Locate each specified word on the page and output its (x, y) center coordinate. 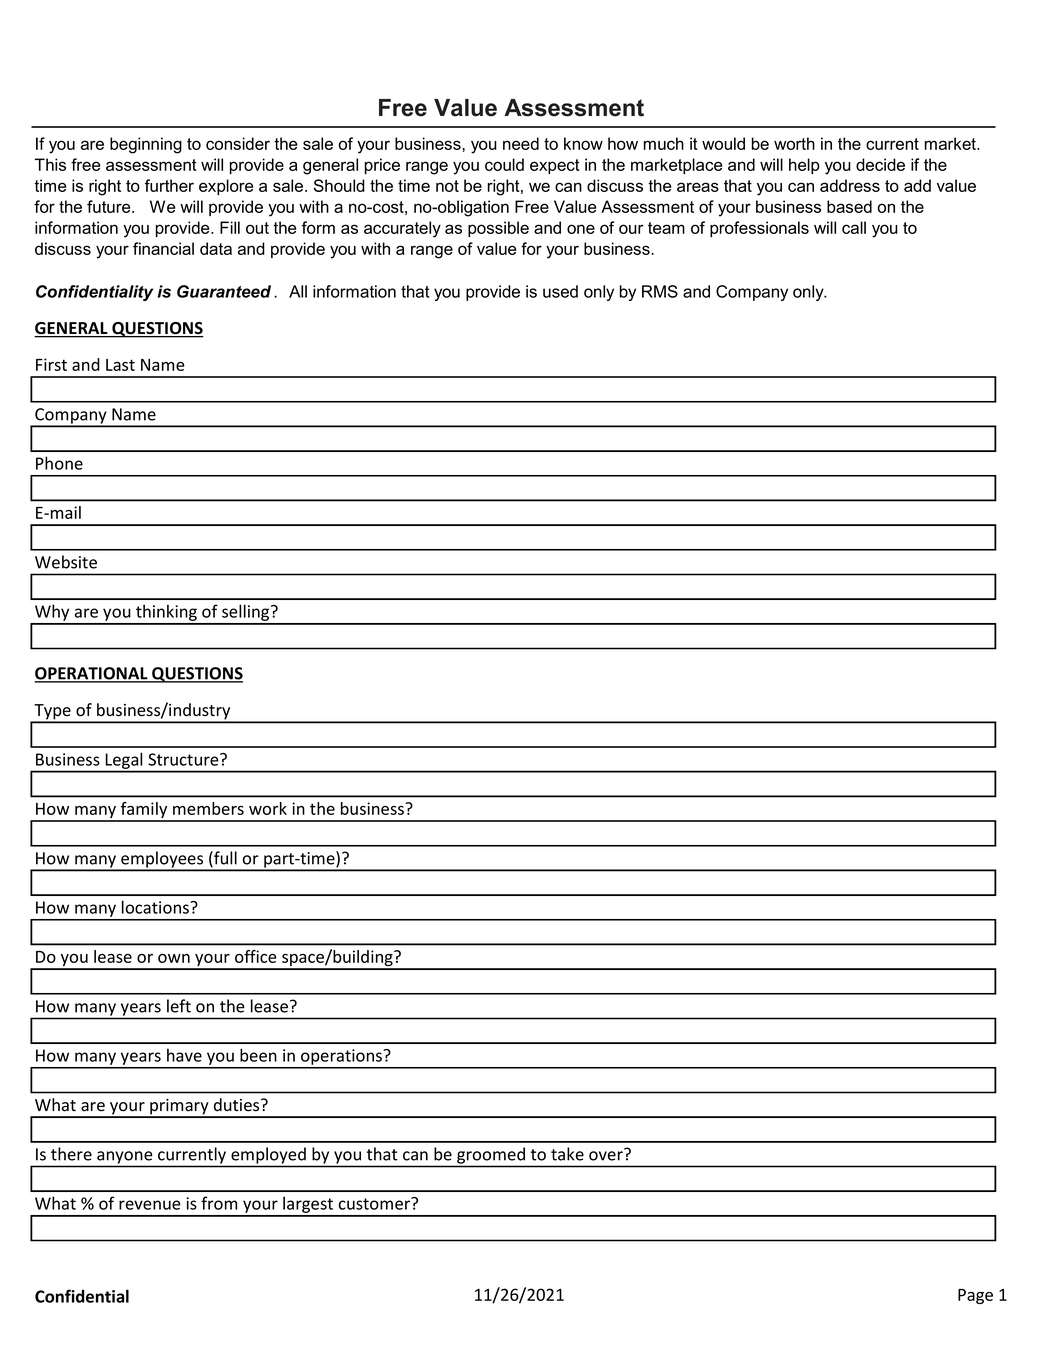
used (560, 291)
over (607, 1155)
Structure (184, 759)
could (504, 164)
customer (376, 1203)
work (268, 808)
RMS (660, 291)
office (256, 956)
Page (975, 1296)
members (208, 808)
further (169, 185)
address (850, 185)
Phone (59, 463)
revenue (150, 1205)
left (179, 1006)
